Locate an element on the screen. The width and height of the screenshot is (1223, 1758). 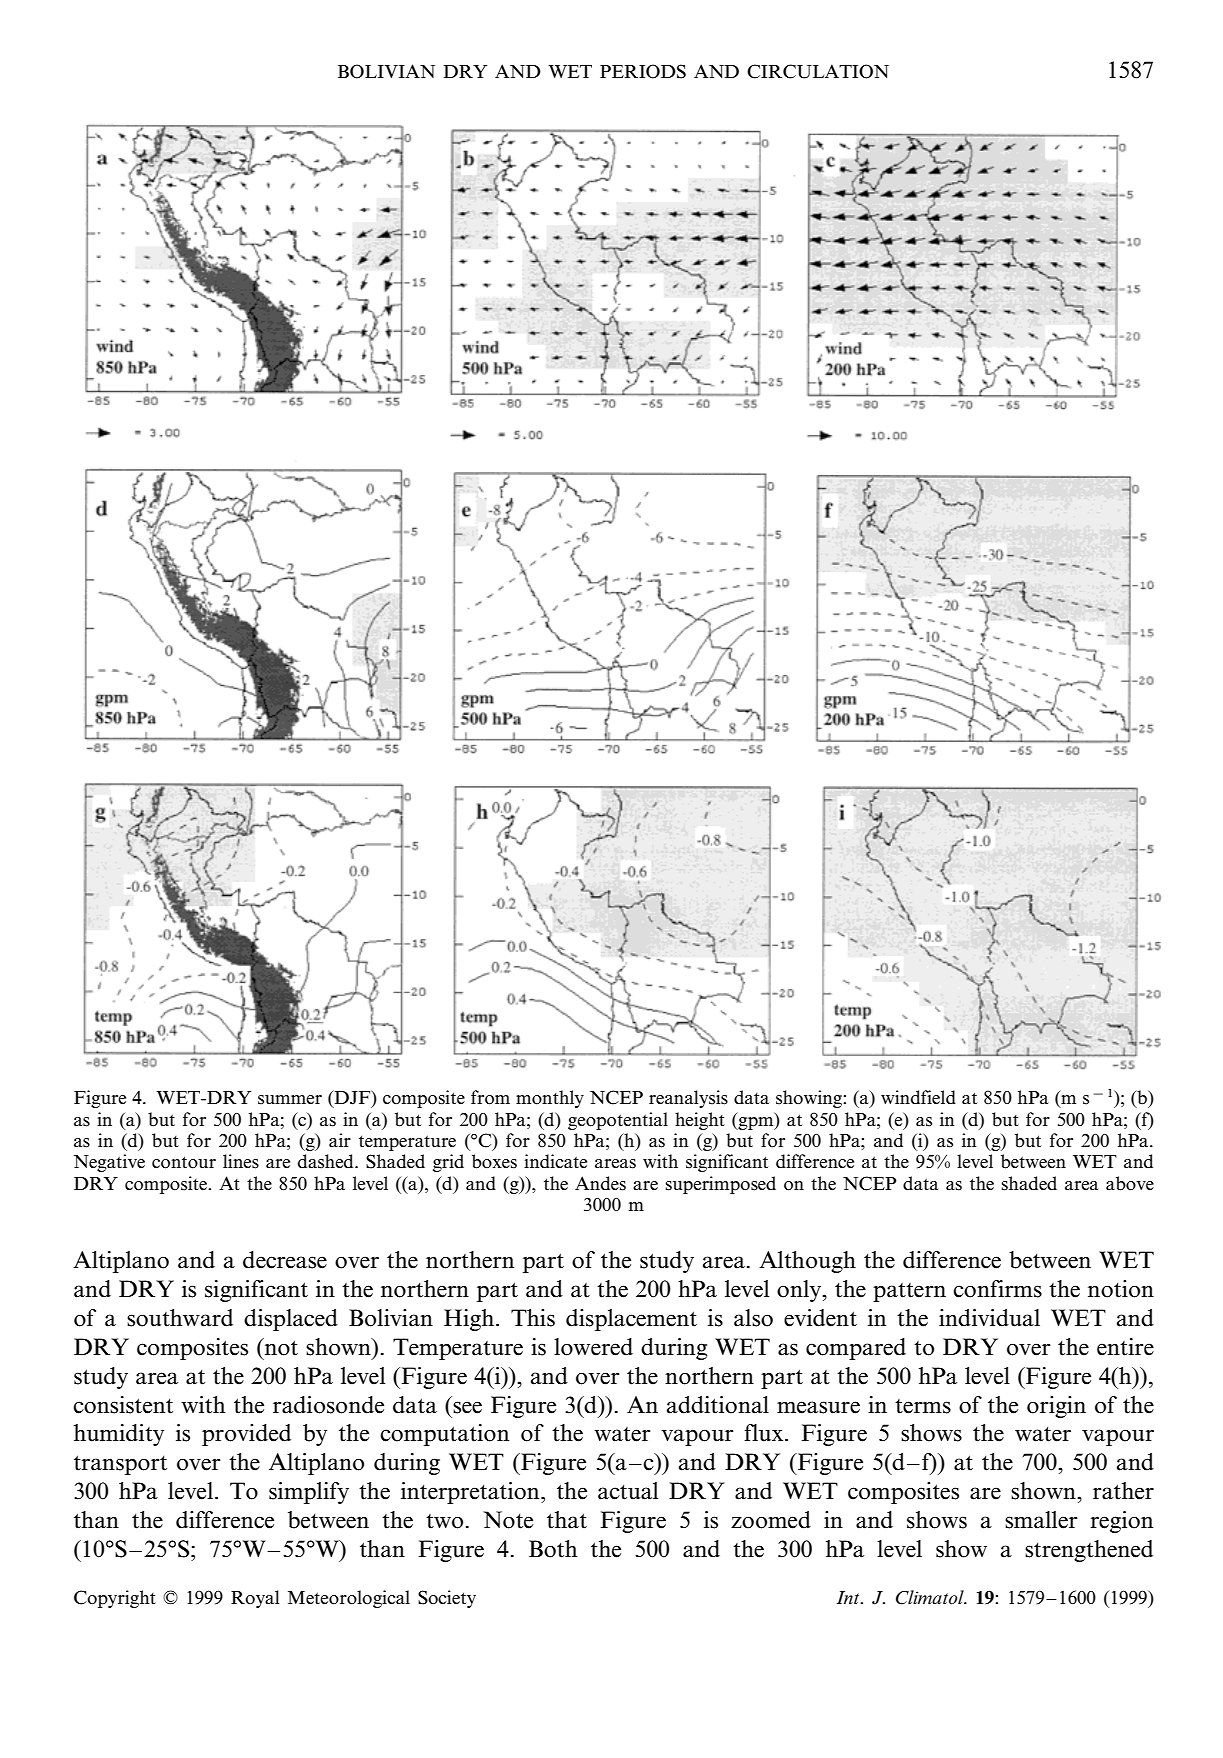
reanalysis is located at coordinates (688, 1099).
